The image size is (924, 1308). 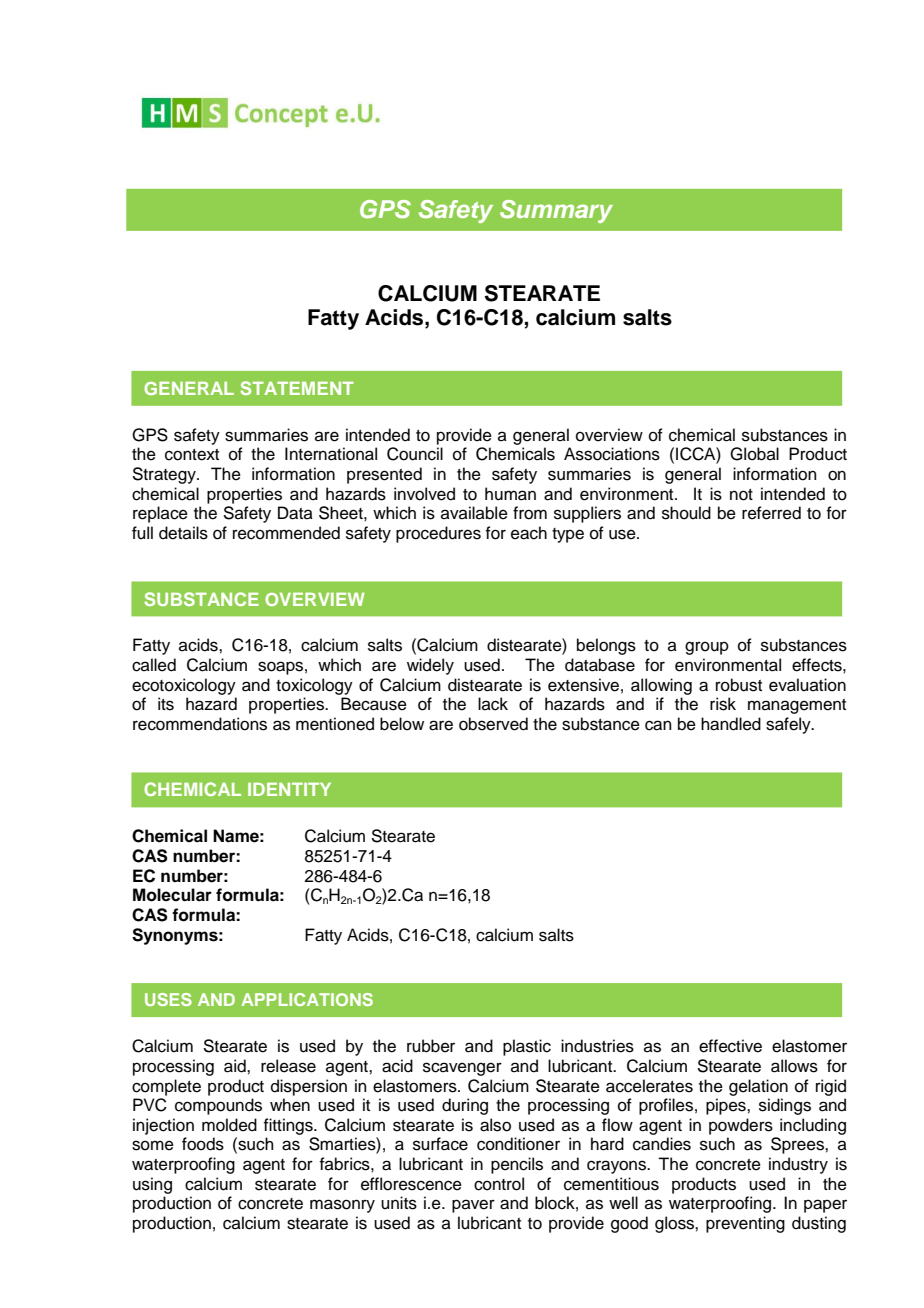 I want to click on handled, so click(x=731, y=724).
